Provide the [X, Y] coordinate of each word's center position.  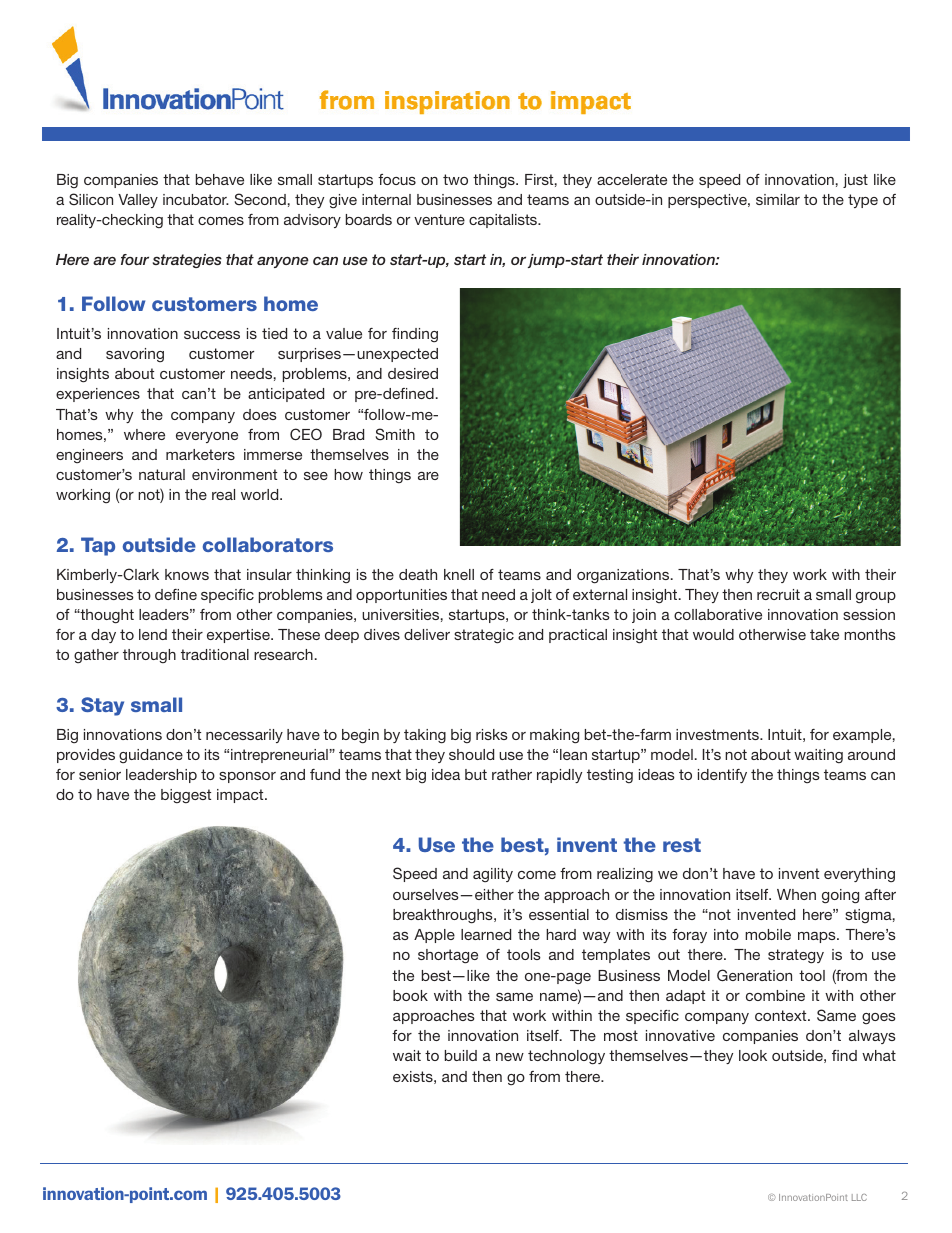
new [510, 1057]
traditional [215, 654]
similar [778, 199]
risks [492, 734]
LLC [859, 1197]
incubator [196, 199]
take [824, 634]
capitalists [504, 221]
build [461, 1055]
